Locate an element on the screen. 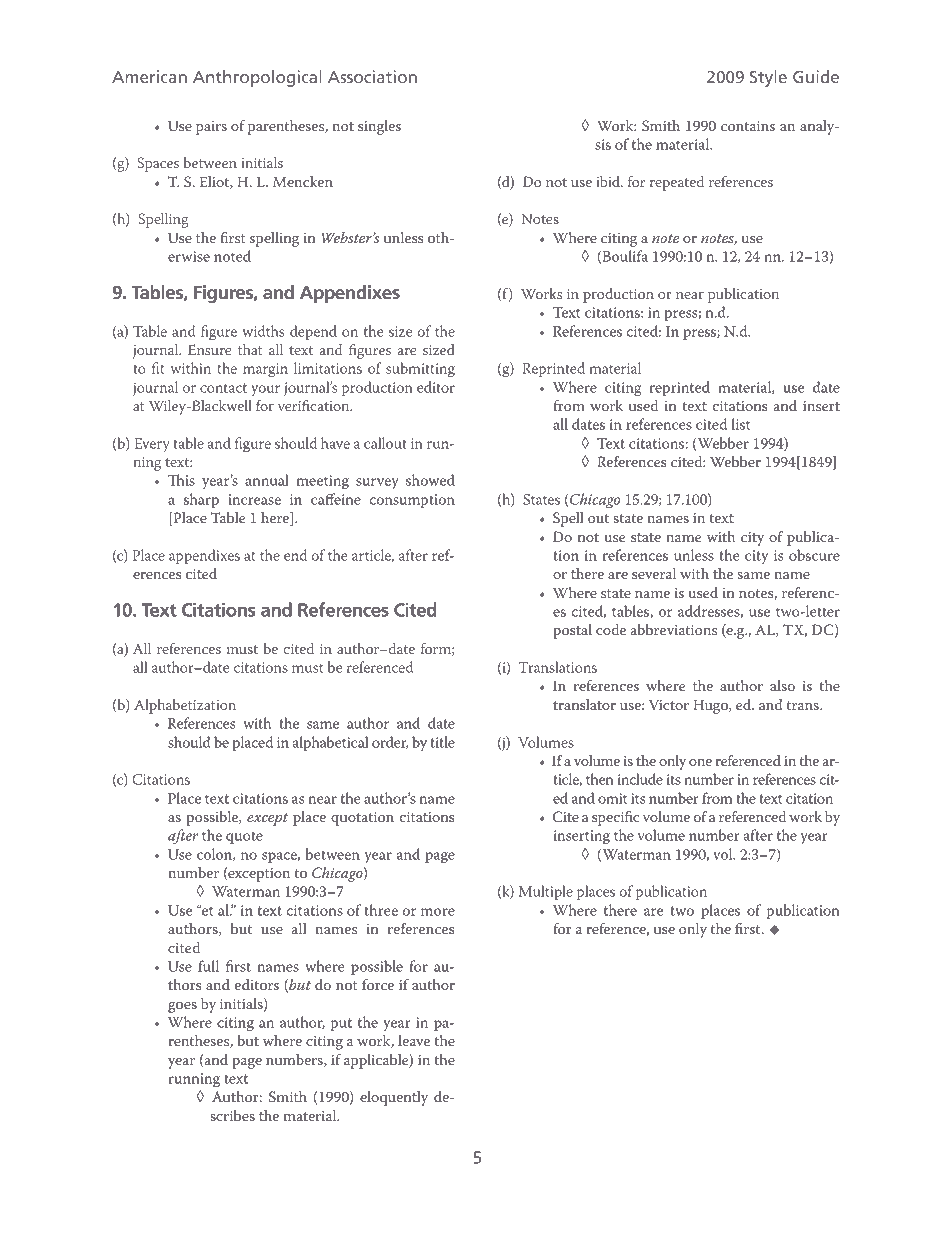  goes is located at coordinates (182, 1007).
